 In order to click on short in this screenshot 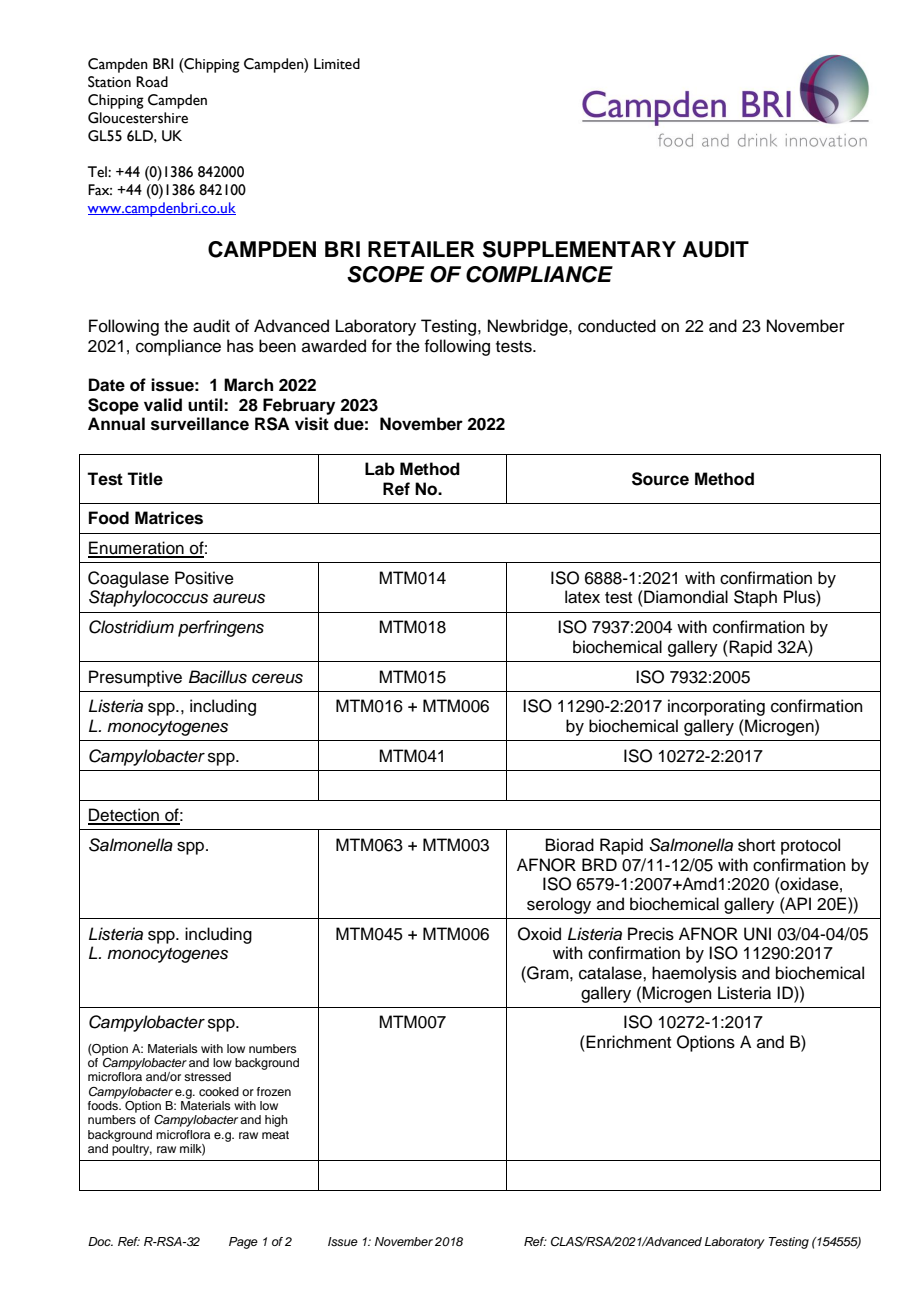, I will do `click(756, 845)`.
